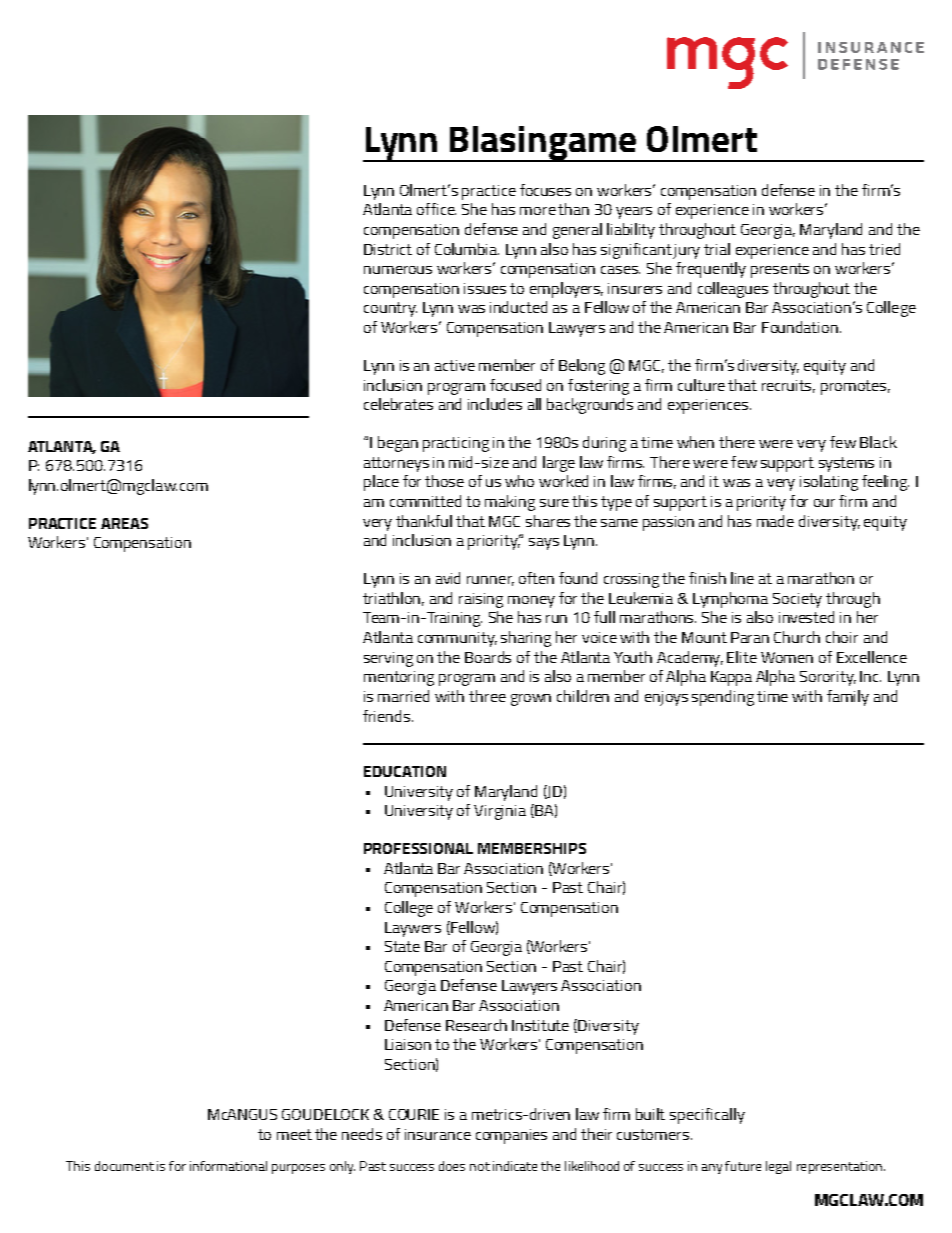 This page has height=1233, width=952. Describe the element at coordinates (780, 270) in the page. I see `presents` at that location.
